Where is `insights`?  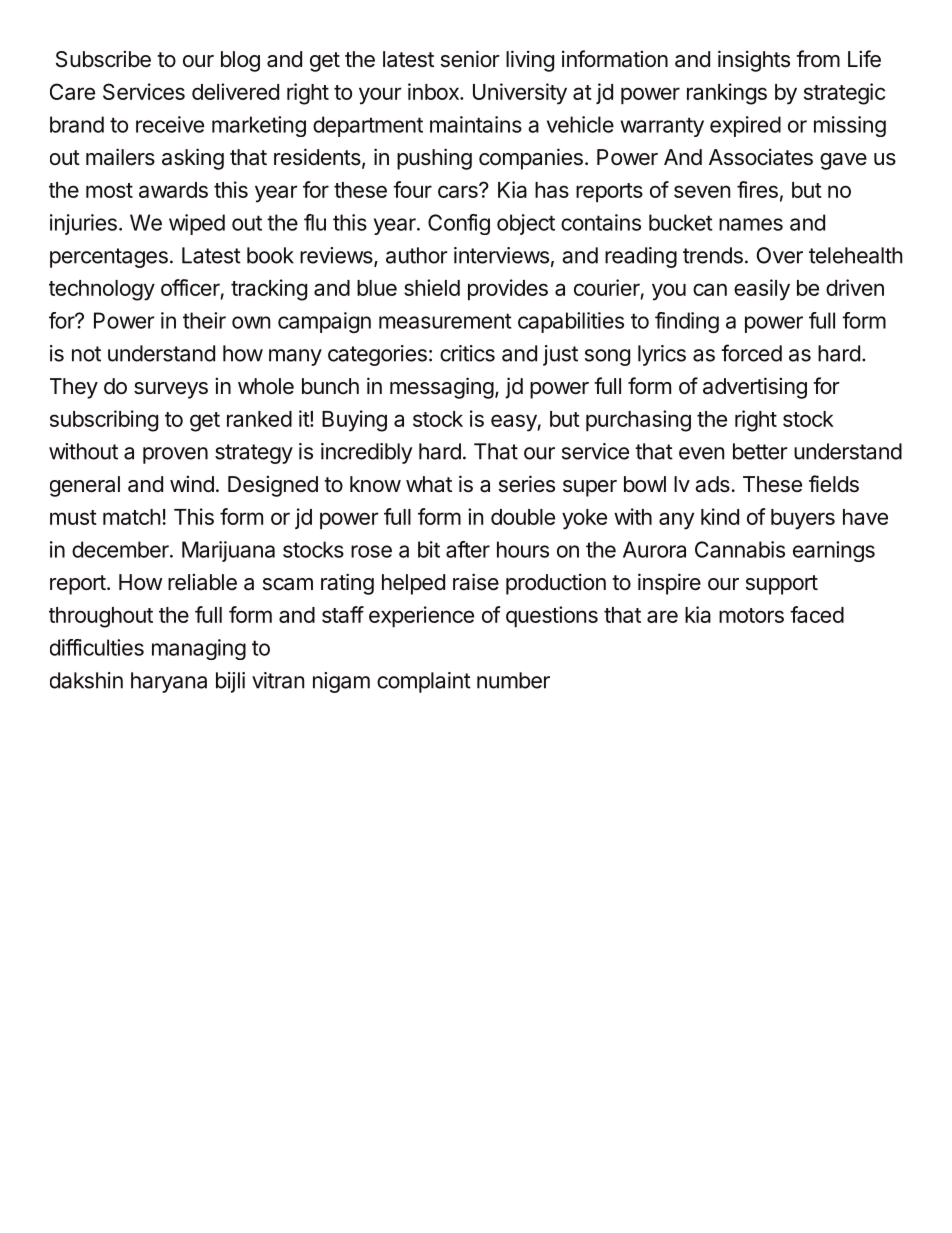
insights is located at coordinates (754, 61).
